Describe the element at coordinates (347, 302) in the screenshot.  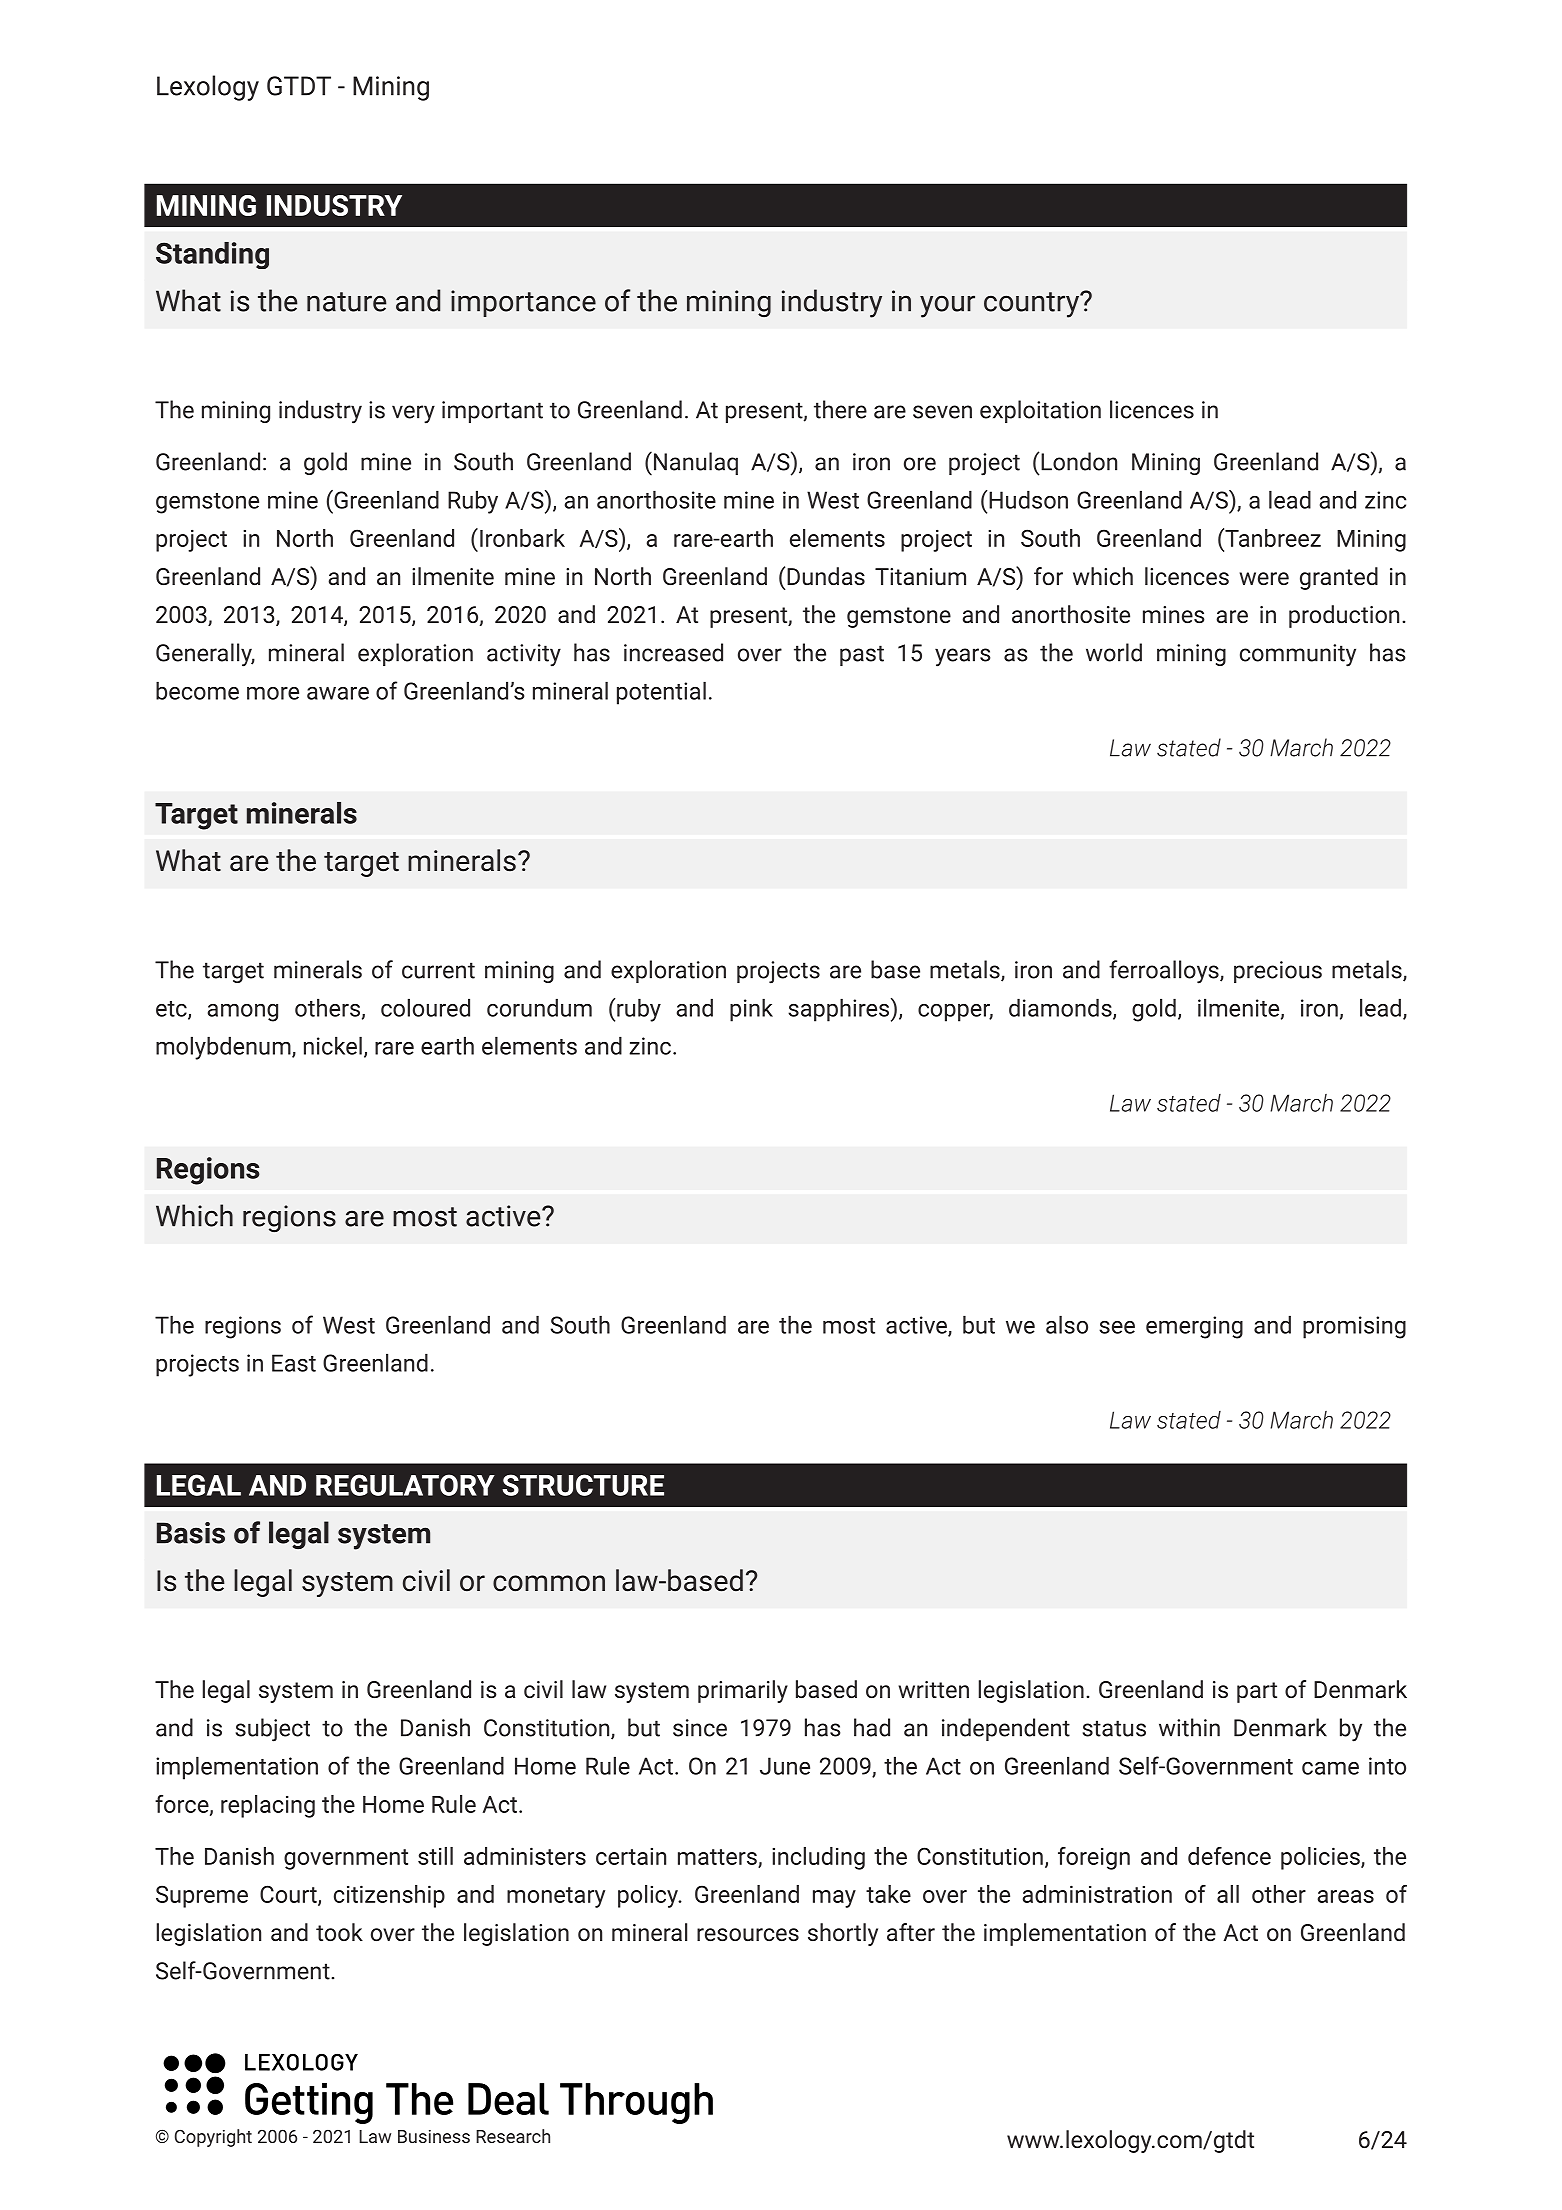
I see `nature` at that location.
